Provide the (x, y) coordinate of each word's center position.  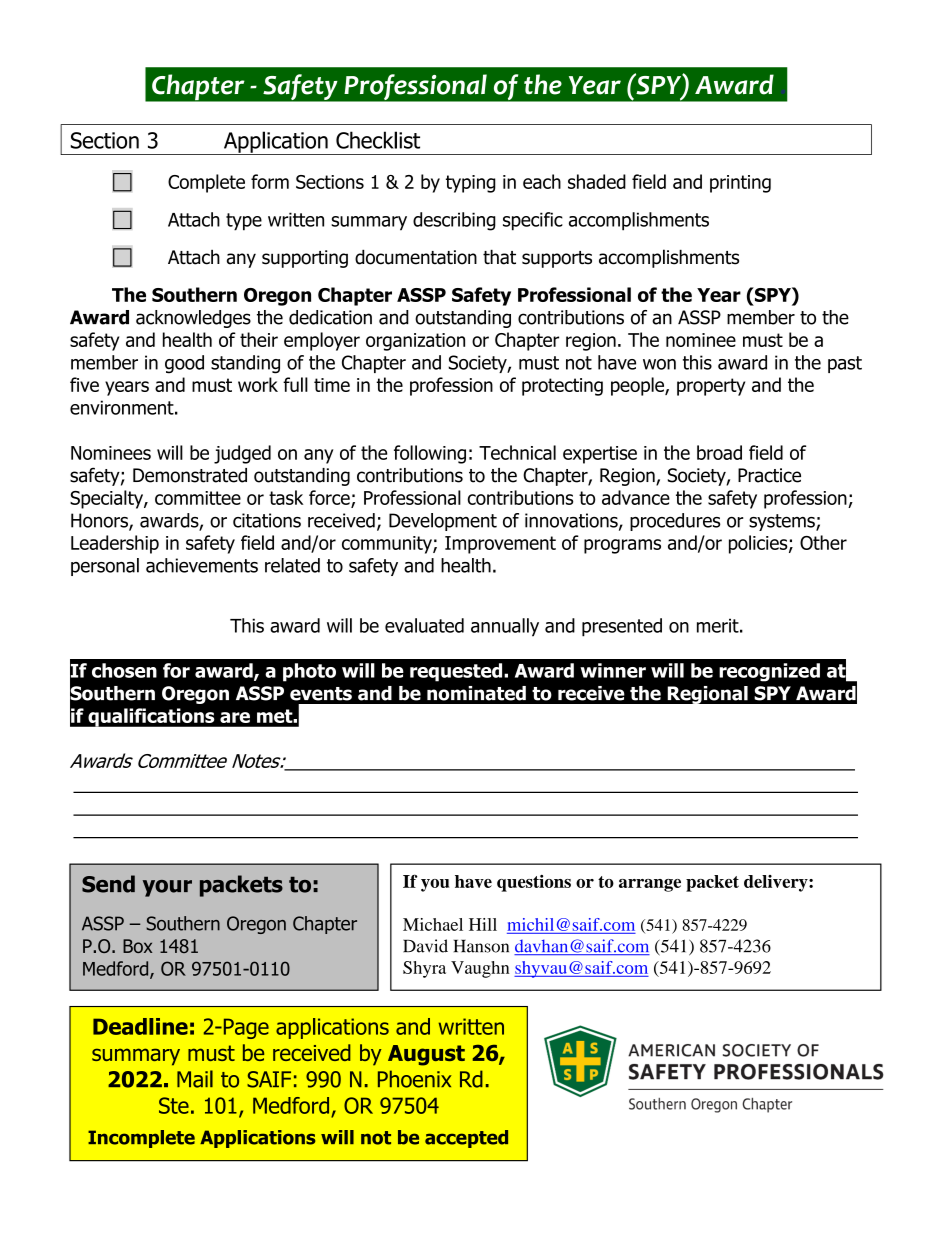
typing (471, 184)
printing (740, 184)
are (235, 717)
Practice (769, 475)
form (270, 181)
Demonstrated (190, 475)
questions (534, 883)
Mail (195, 1079)
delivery (777, 883)
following (430, 454)
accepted (466, 1139)
